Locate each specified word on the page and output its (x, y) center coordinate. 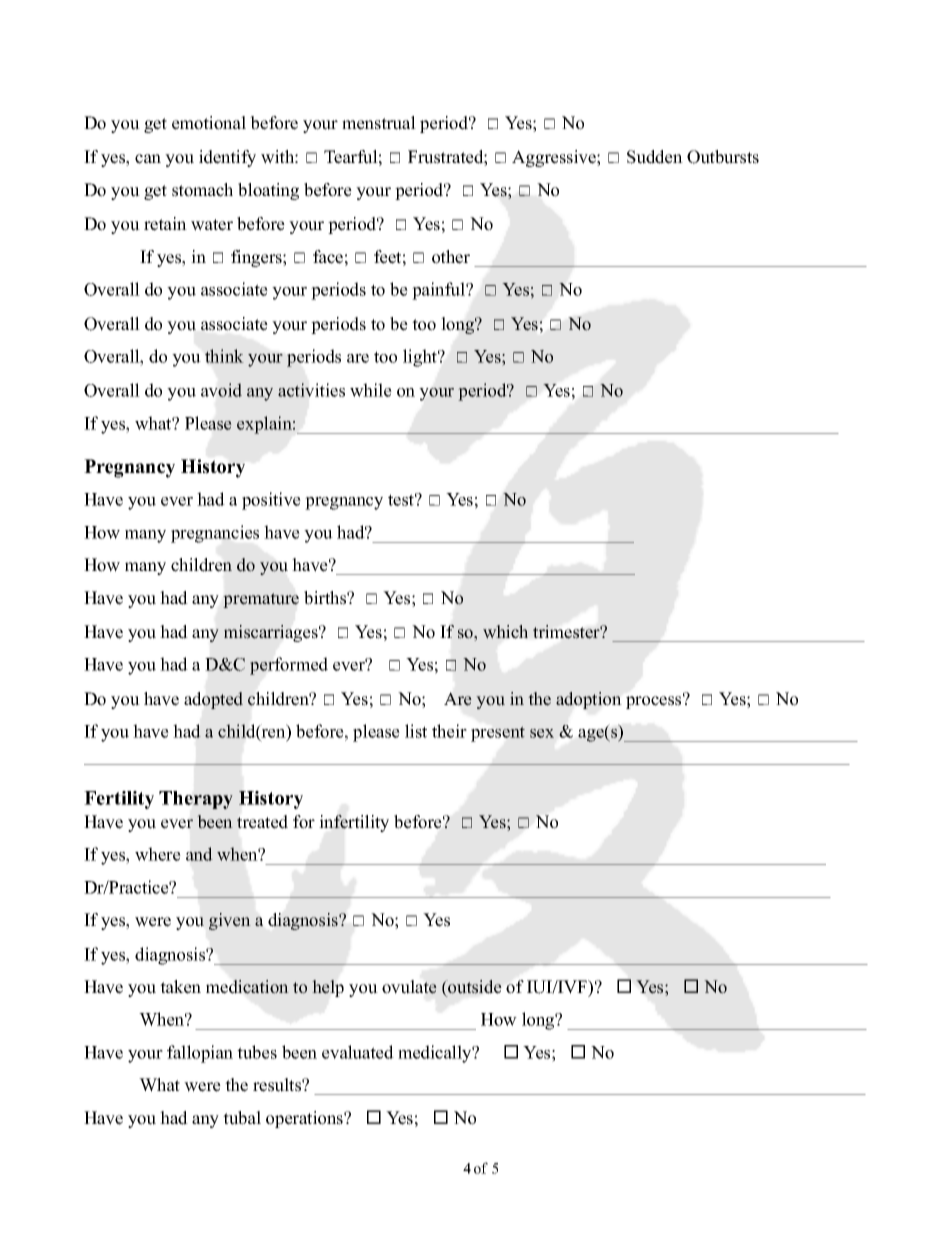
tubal (242, 1118)
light (421, 358)
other (451, 257)
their (449, 731)
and (199, 854)
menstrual (379, 123)
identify (227, 158)
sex (542, 733)
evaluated (358, 1052)
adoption (588, 700)
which (505, 632)
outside (473, 987)
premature (261, 600)
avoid (221, 390)
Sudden (655, 157)
